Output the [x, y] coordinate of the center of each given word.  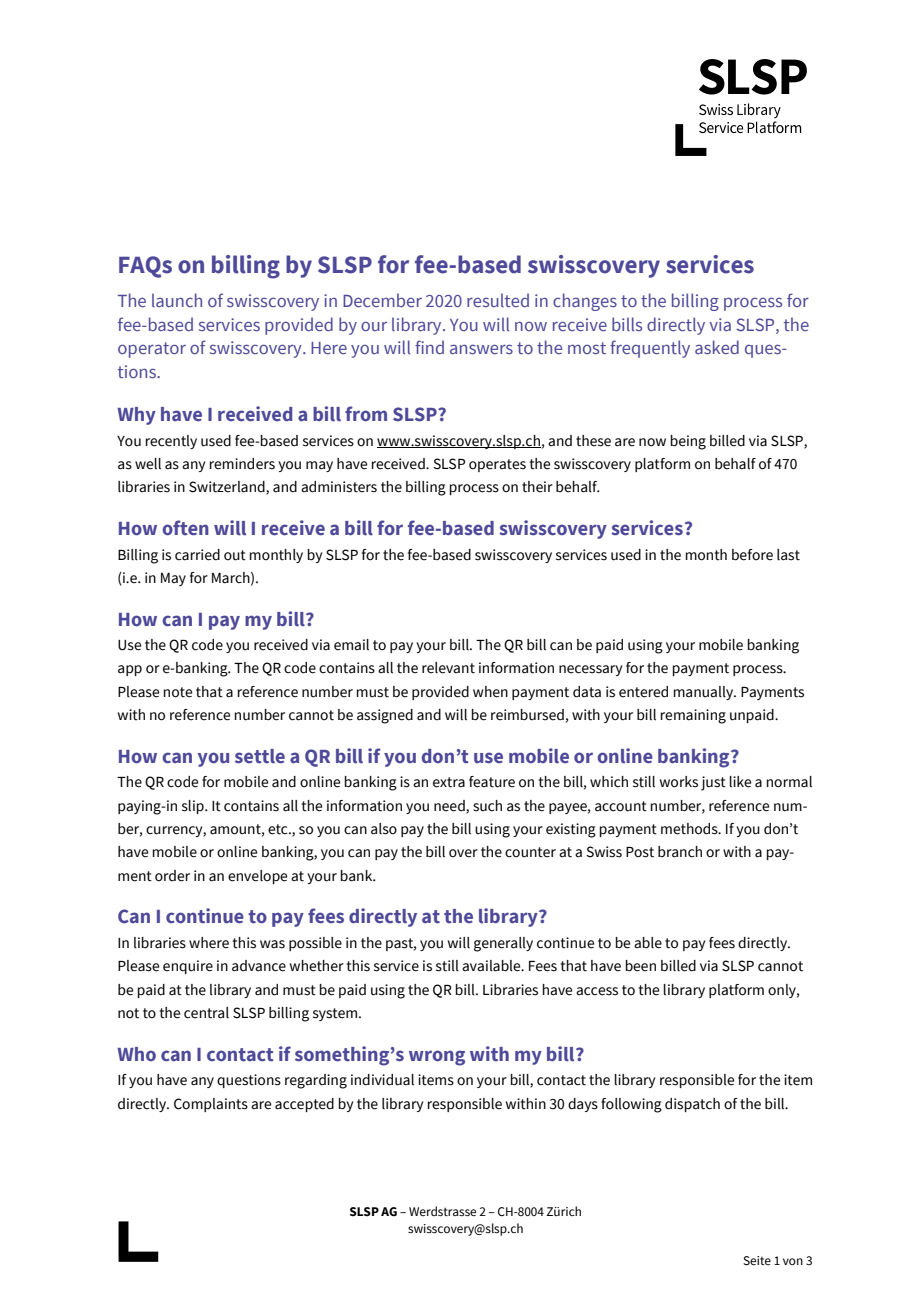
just [713, 783]
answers [481, 349]
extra [449, 782]
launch [177, 300]
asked [717, 347]
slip [194, 807]
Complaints [211, 1105]
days [583, 1105]
